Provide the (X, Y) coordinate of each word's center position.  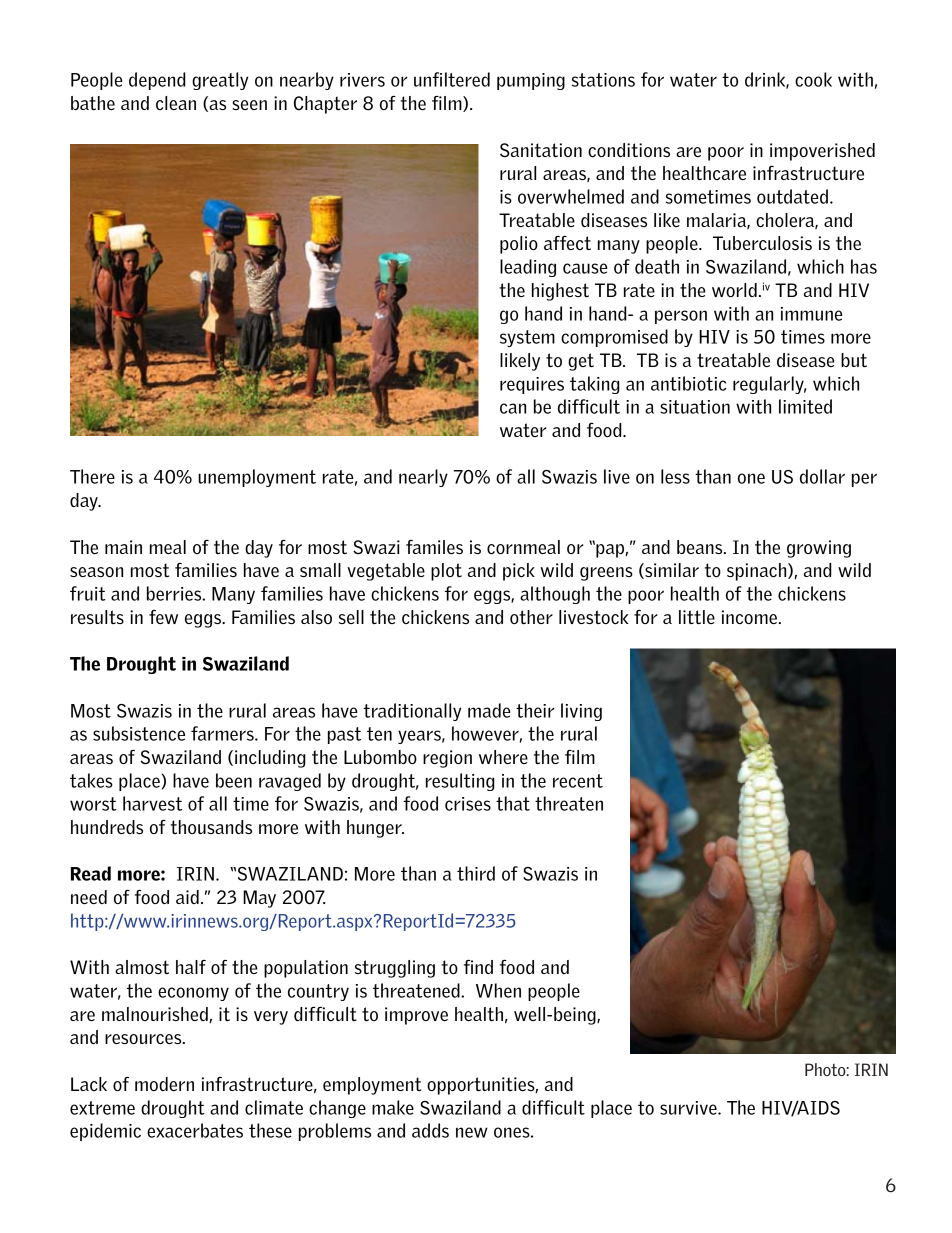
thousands (211, 827)
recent (578, 781)
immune (812, 314)
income (749, 617)
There (92, 476)
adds (430, 1130)
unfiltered (452, 79)
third (476, 873)
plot (446, 572)
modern (164, 1084)
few (163, 617)
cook (813, 79)
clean (176, 103)
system (527, 338)
